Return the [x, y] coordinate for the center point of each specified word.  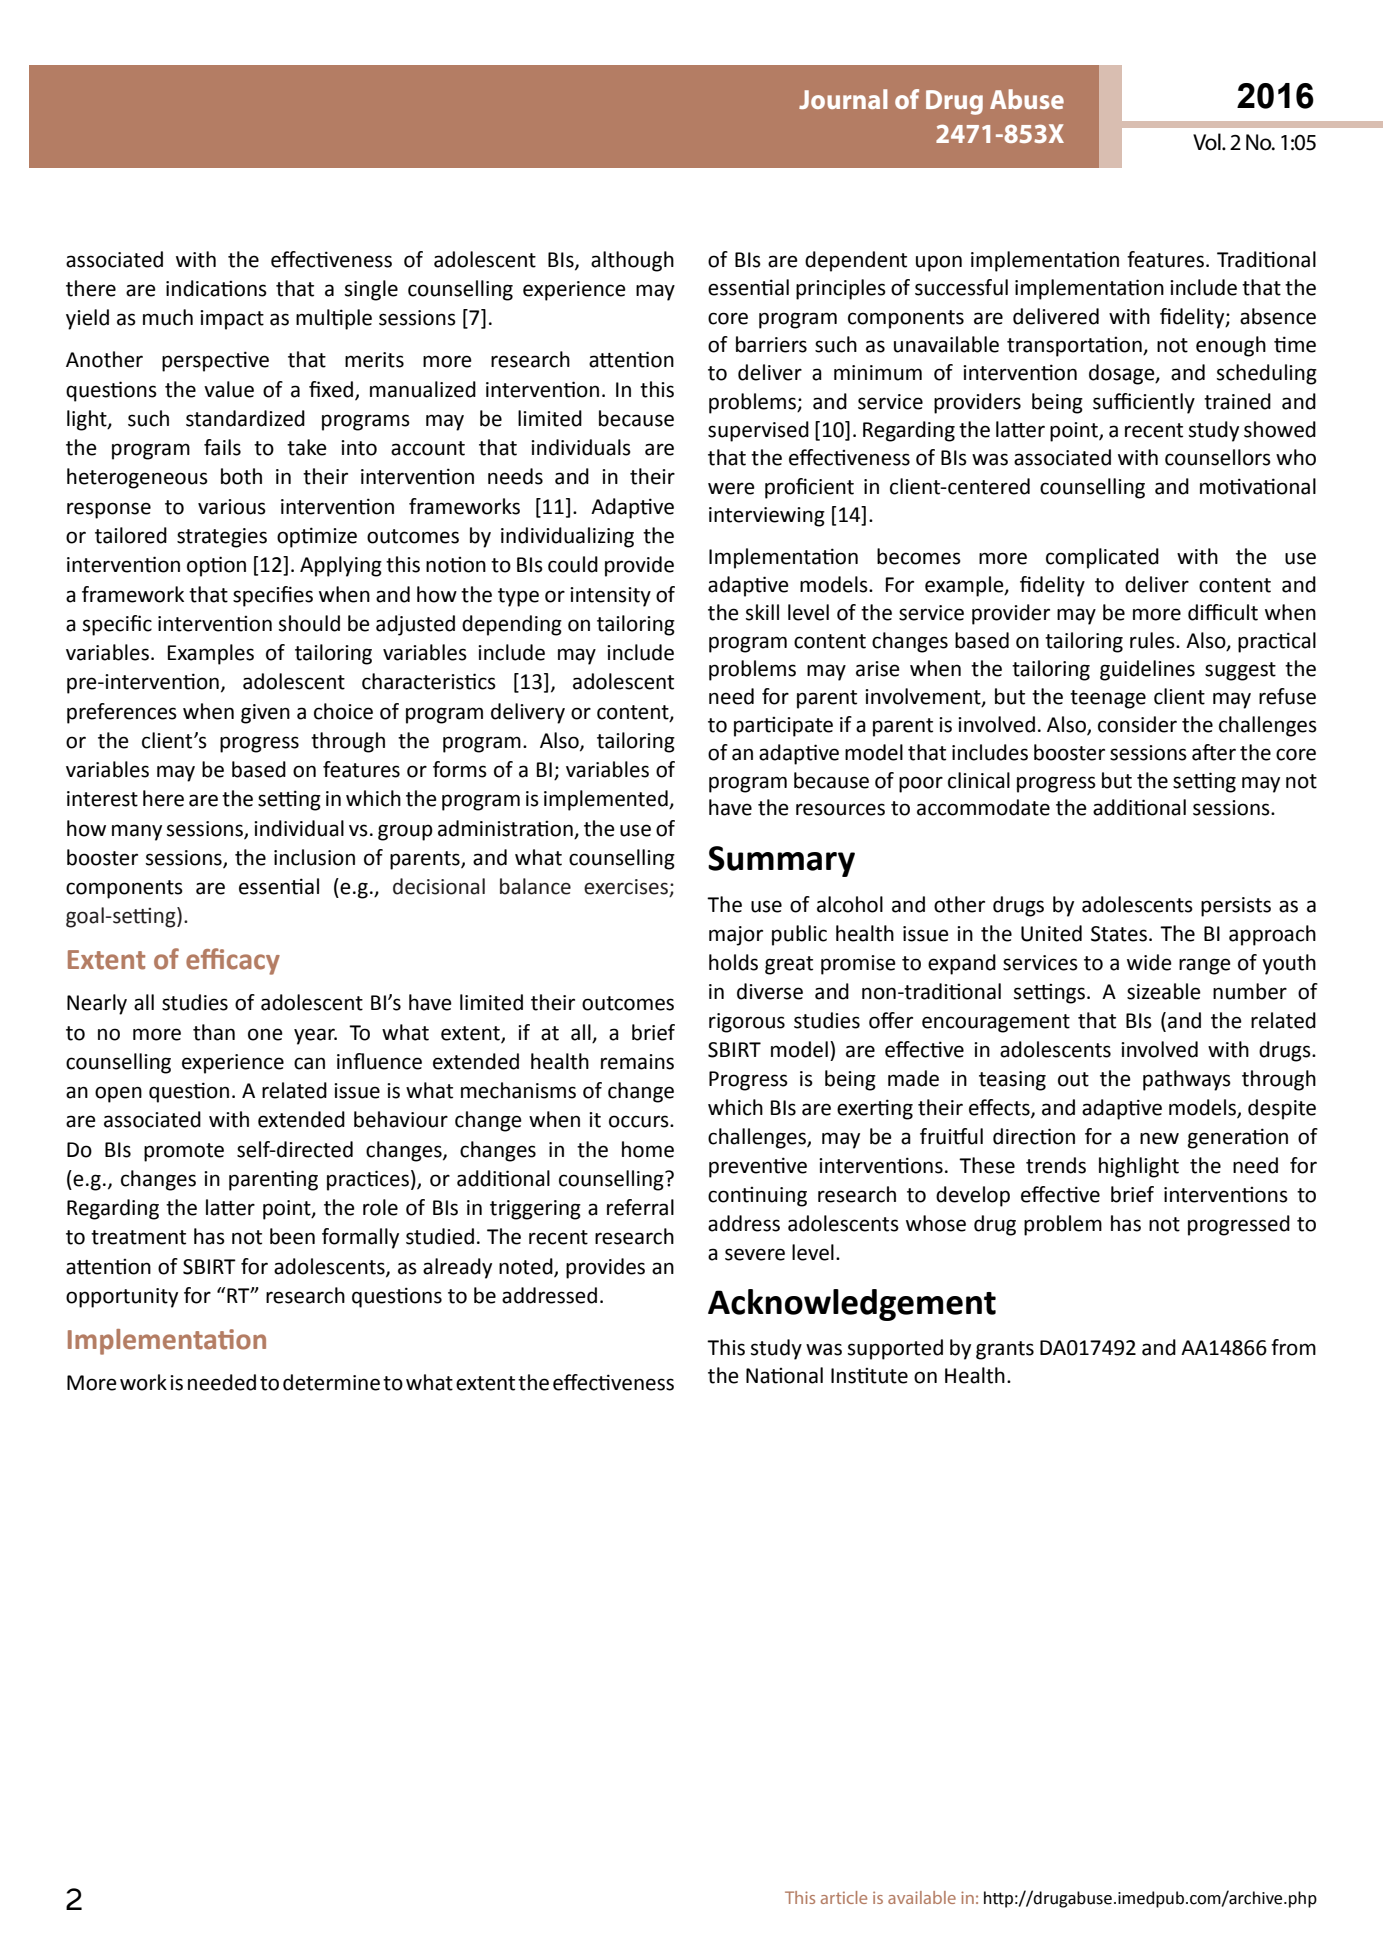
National [784, 1375]
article [844, 1897]
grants [1005, 1350]
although [632, 261]
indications [216, 288]
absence [1278, 316]
